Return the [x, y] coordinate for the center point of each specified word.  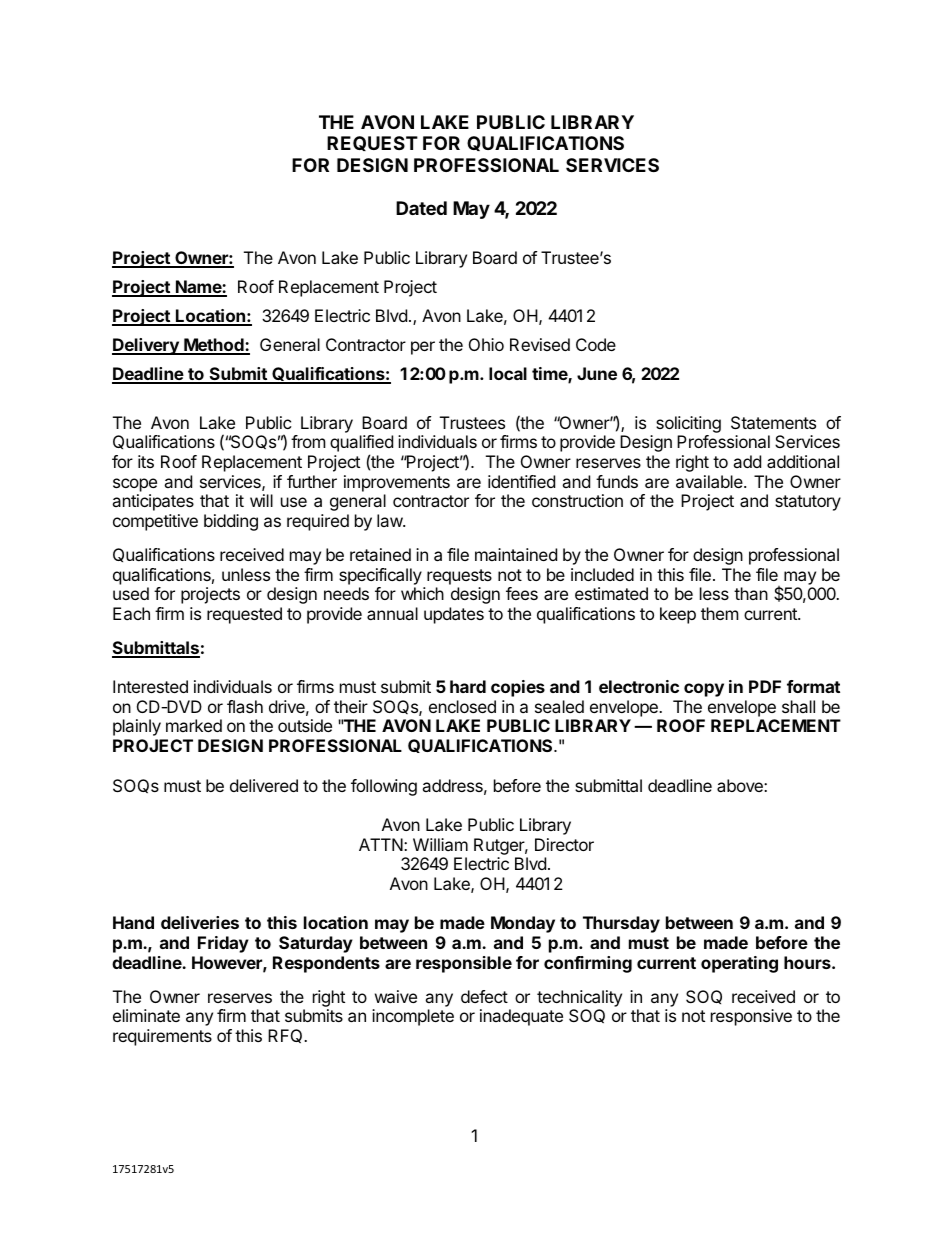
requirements [162, 1037]
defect [484, 996]
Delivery [146, 346]
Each [131, 613]
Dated [421, 208]
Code [596, 344]
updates [454, 615]
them [720, 613]
